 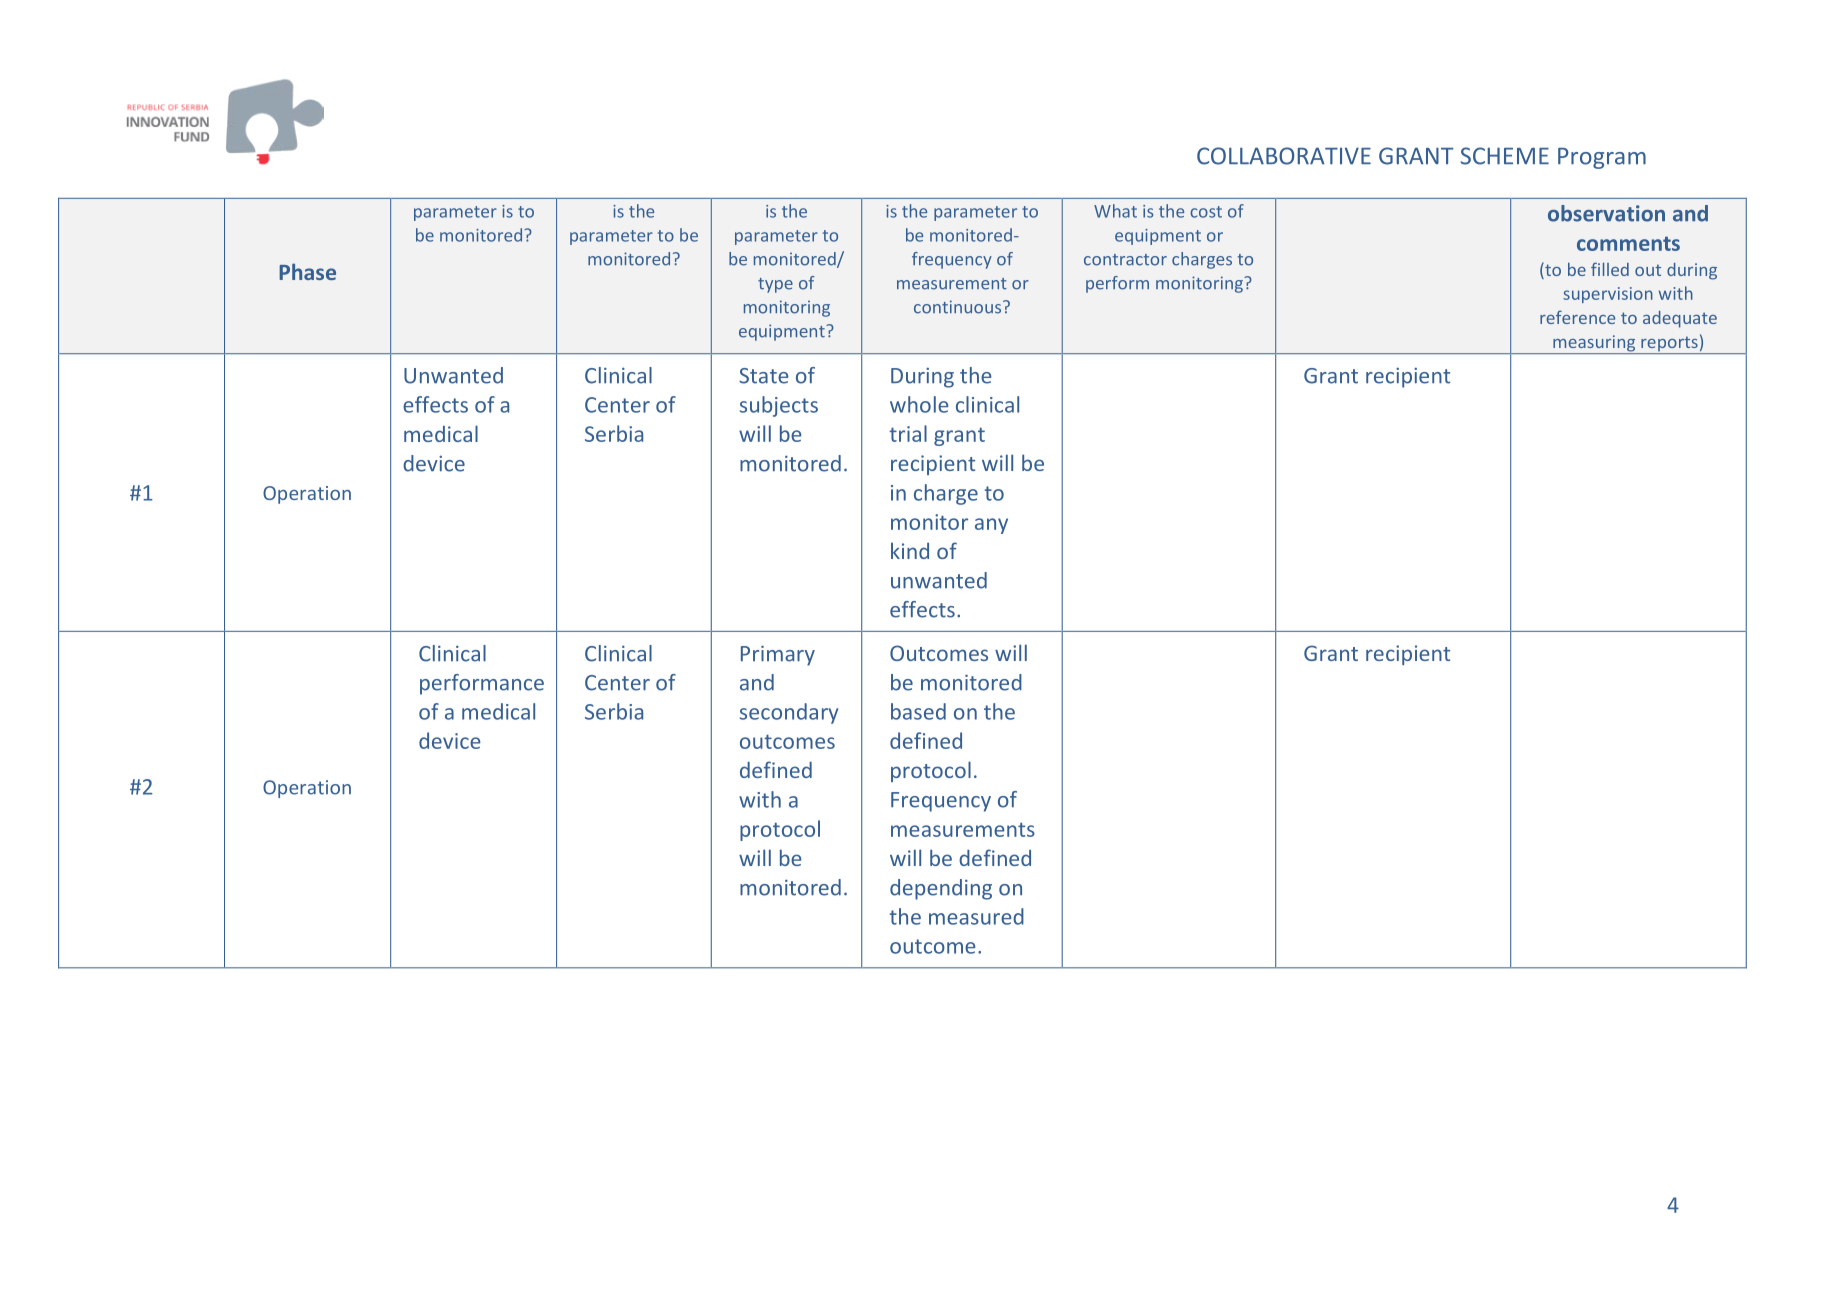 I want to click on any, so click(x=991, y=526).
